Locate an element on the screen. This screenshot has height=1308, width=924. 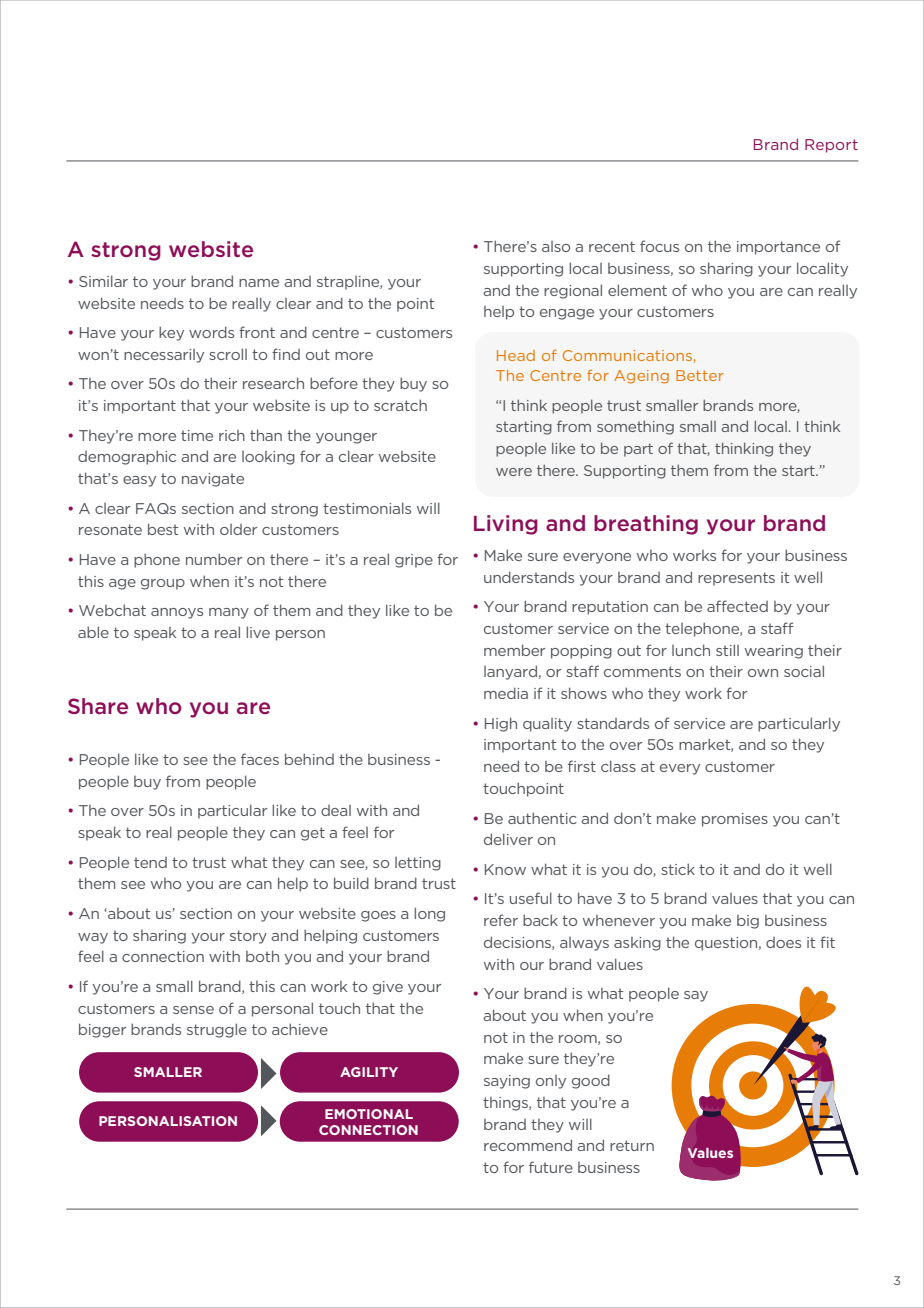
Head is located at coordinates (516, 355).
